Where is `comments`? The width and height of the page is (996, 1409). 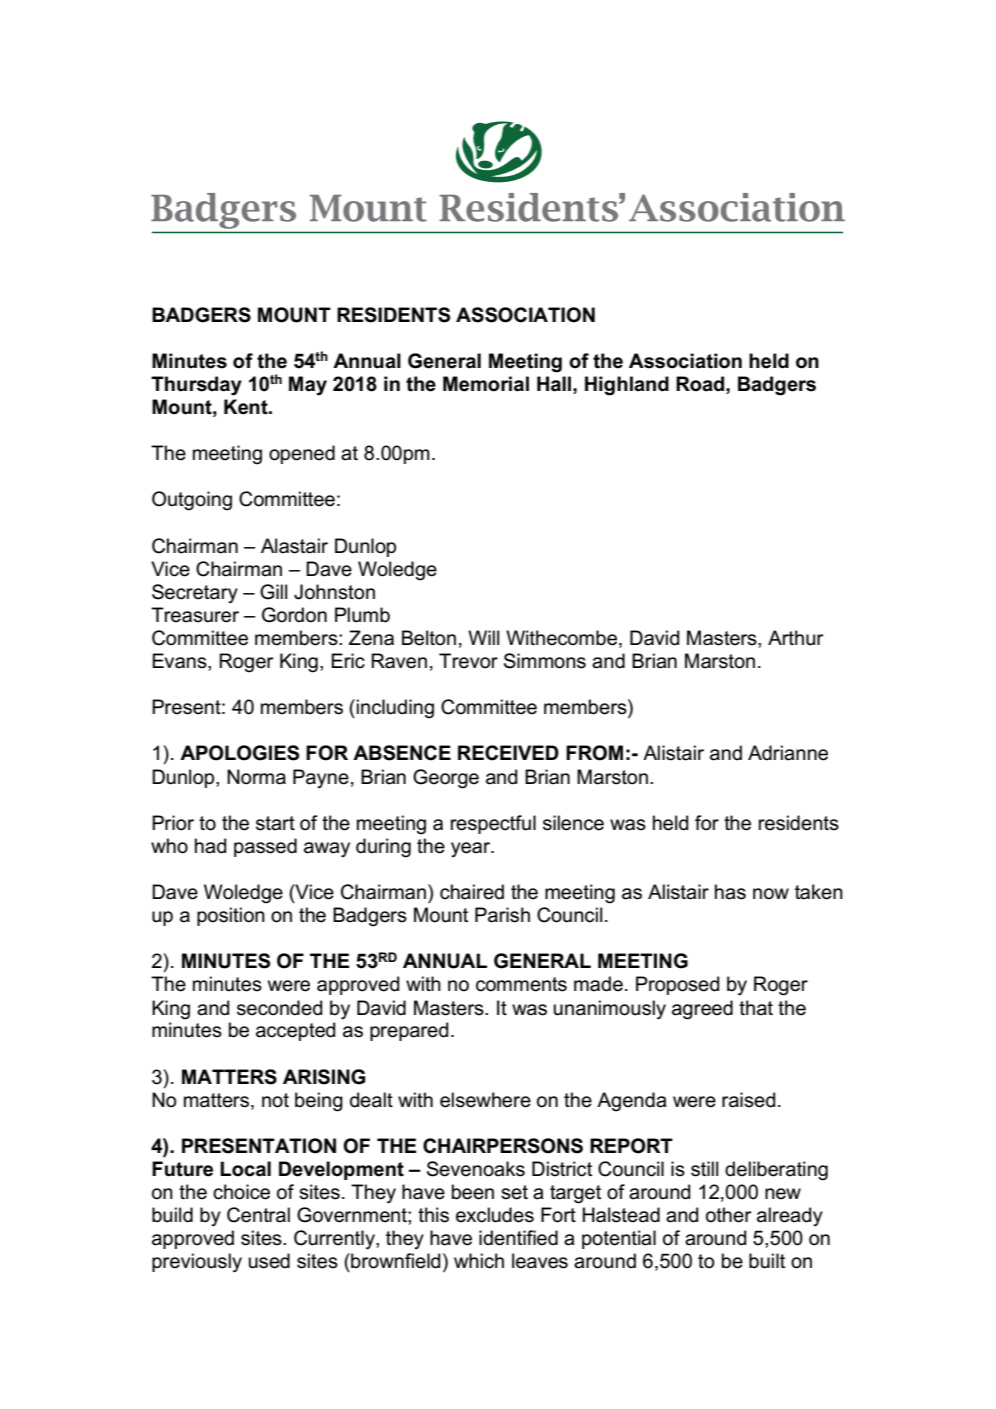 comments is located at coordinates (521, 984).
